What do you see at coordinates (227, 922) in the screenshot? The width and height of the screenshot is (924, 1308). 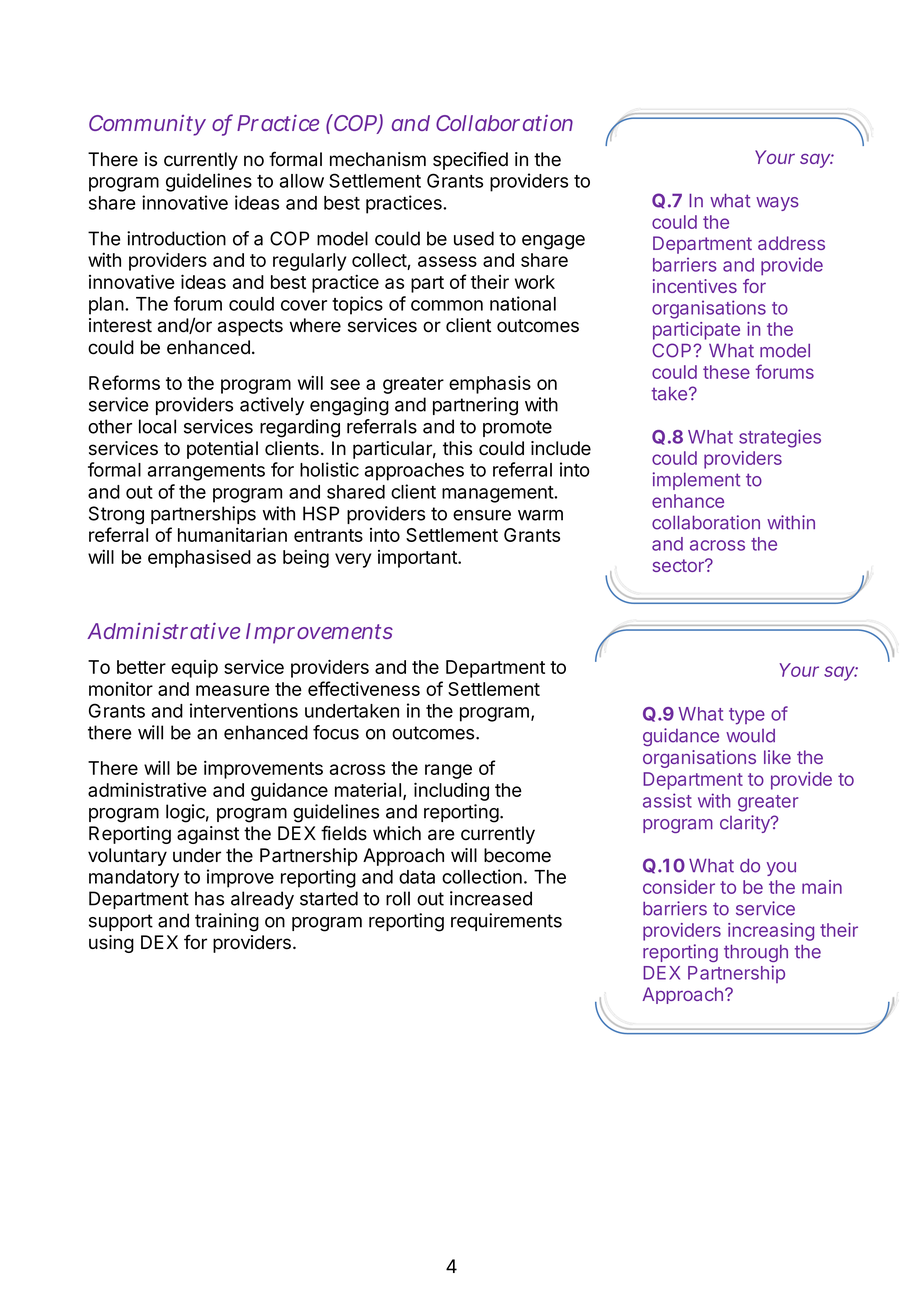 I see `training` at bounding box center [227, 922].
